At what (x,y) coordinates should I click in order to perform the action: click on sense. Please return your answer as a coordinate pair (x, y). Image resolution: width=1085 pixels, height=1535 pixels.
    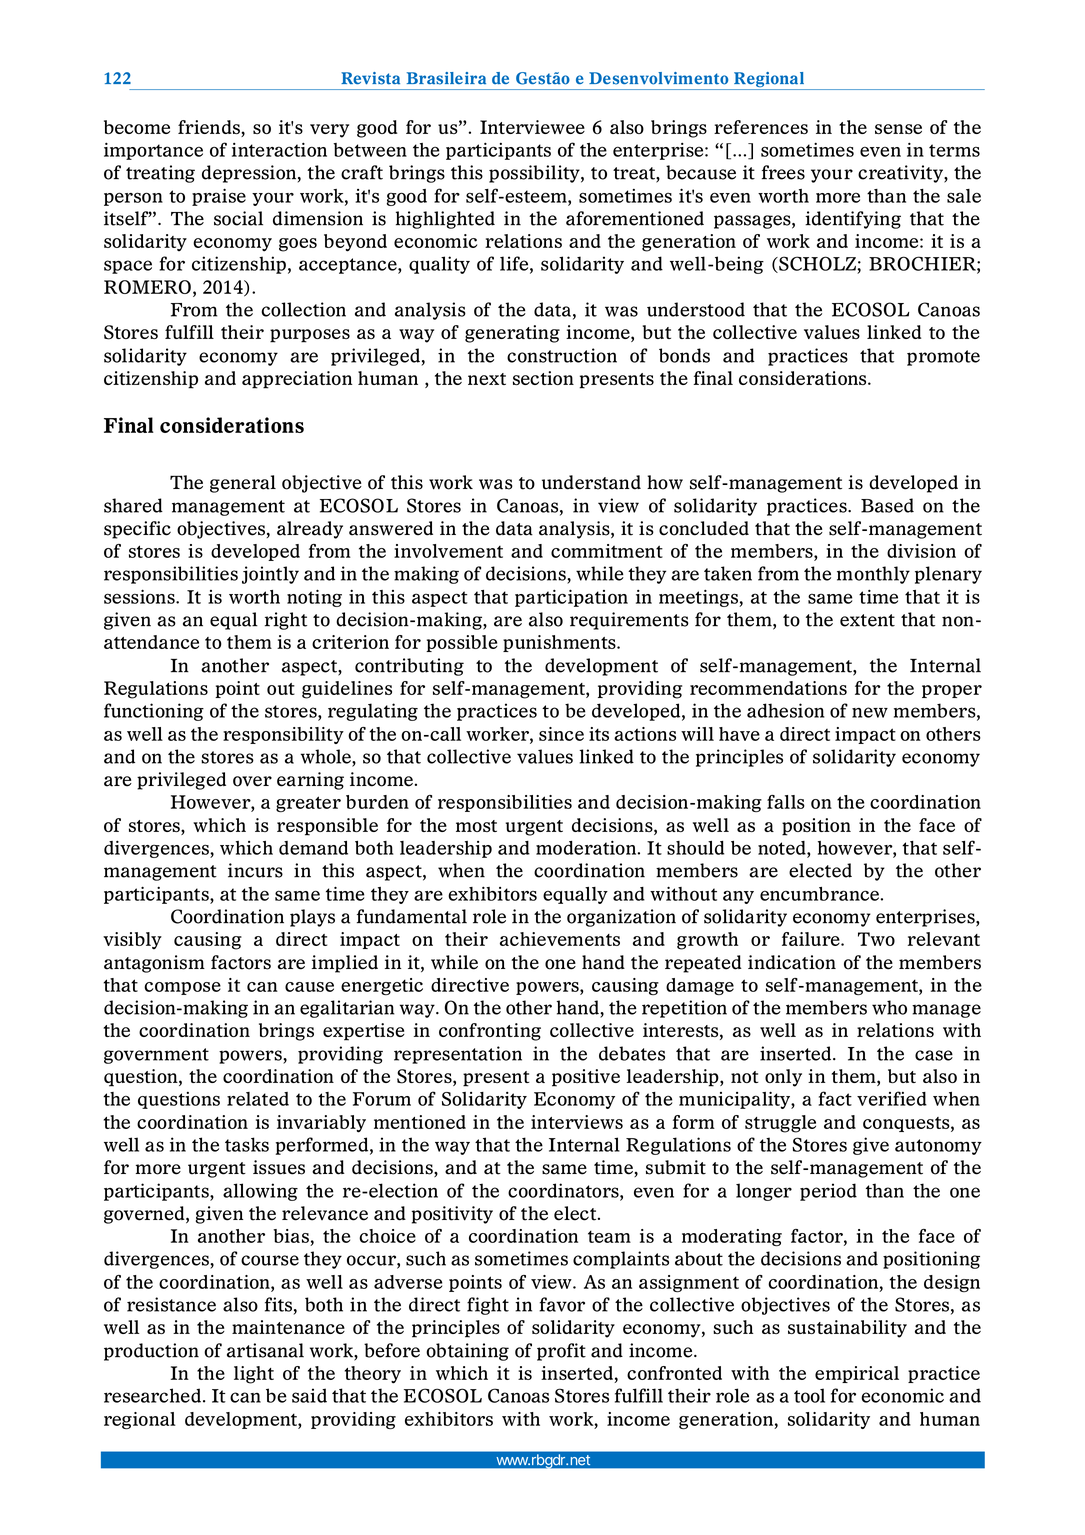
    Looking at the image, I should click on (898, 129).
